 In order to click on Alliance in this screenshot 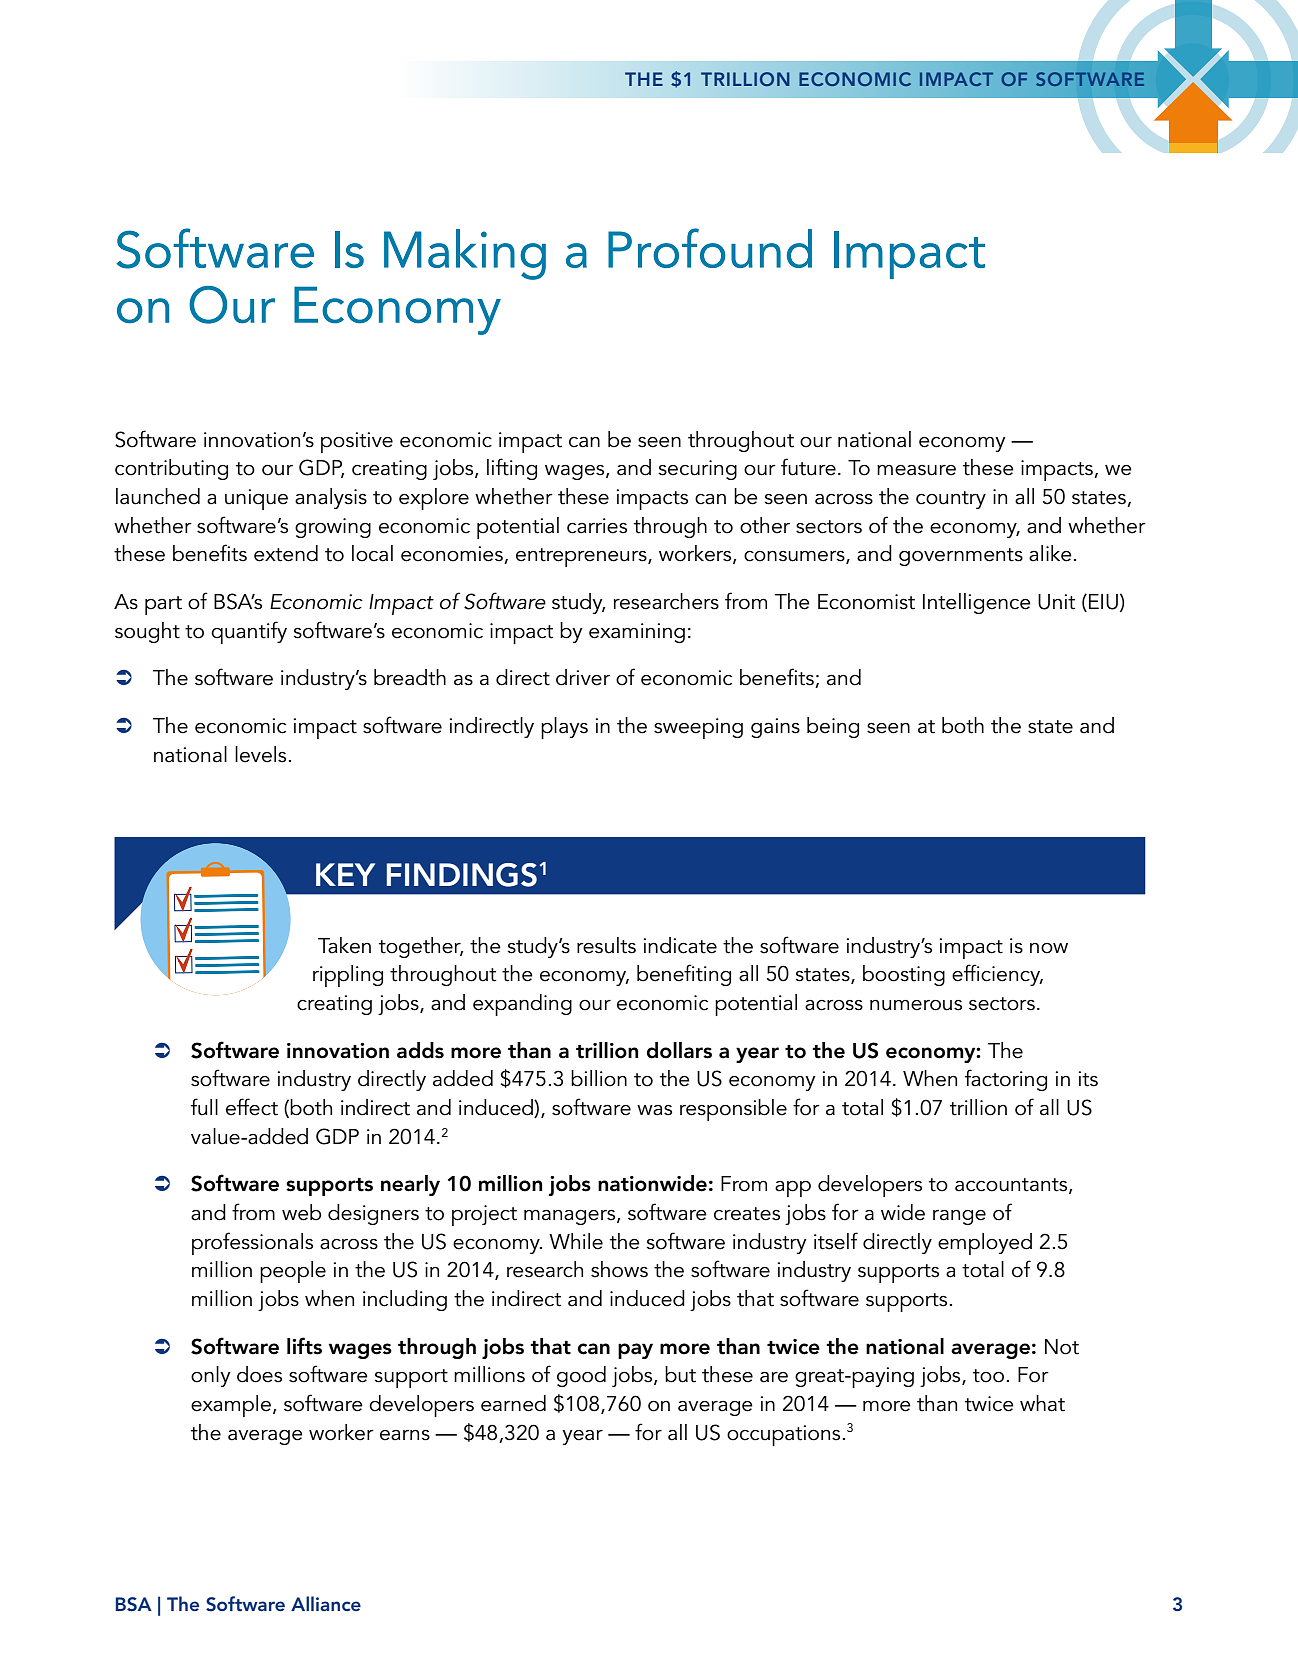, I will do `click(326, 1603)`.
